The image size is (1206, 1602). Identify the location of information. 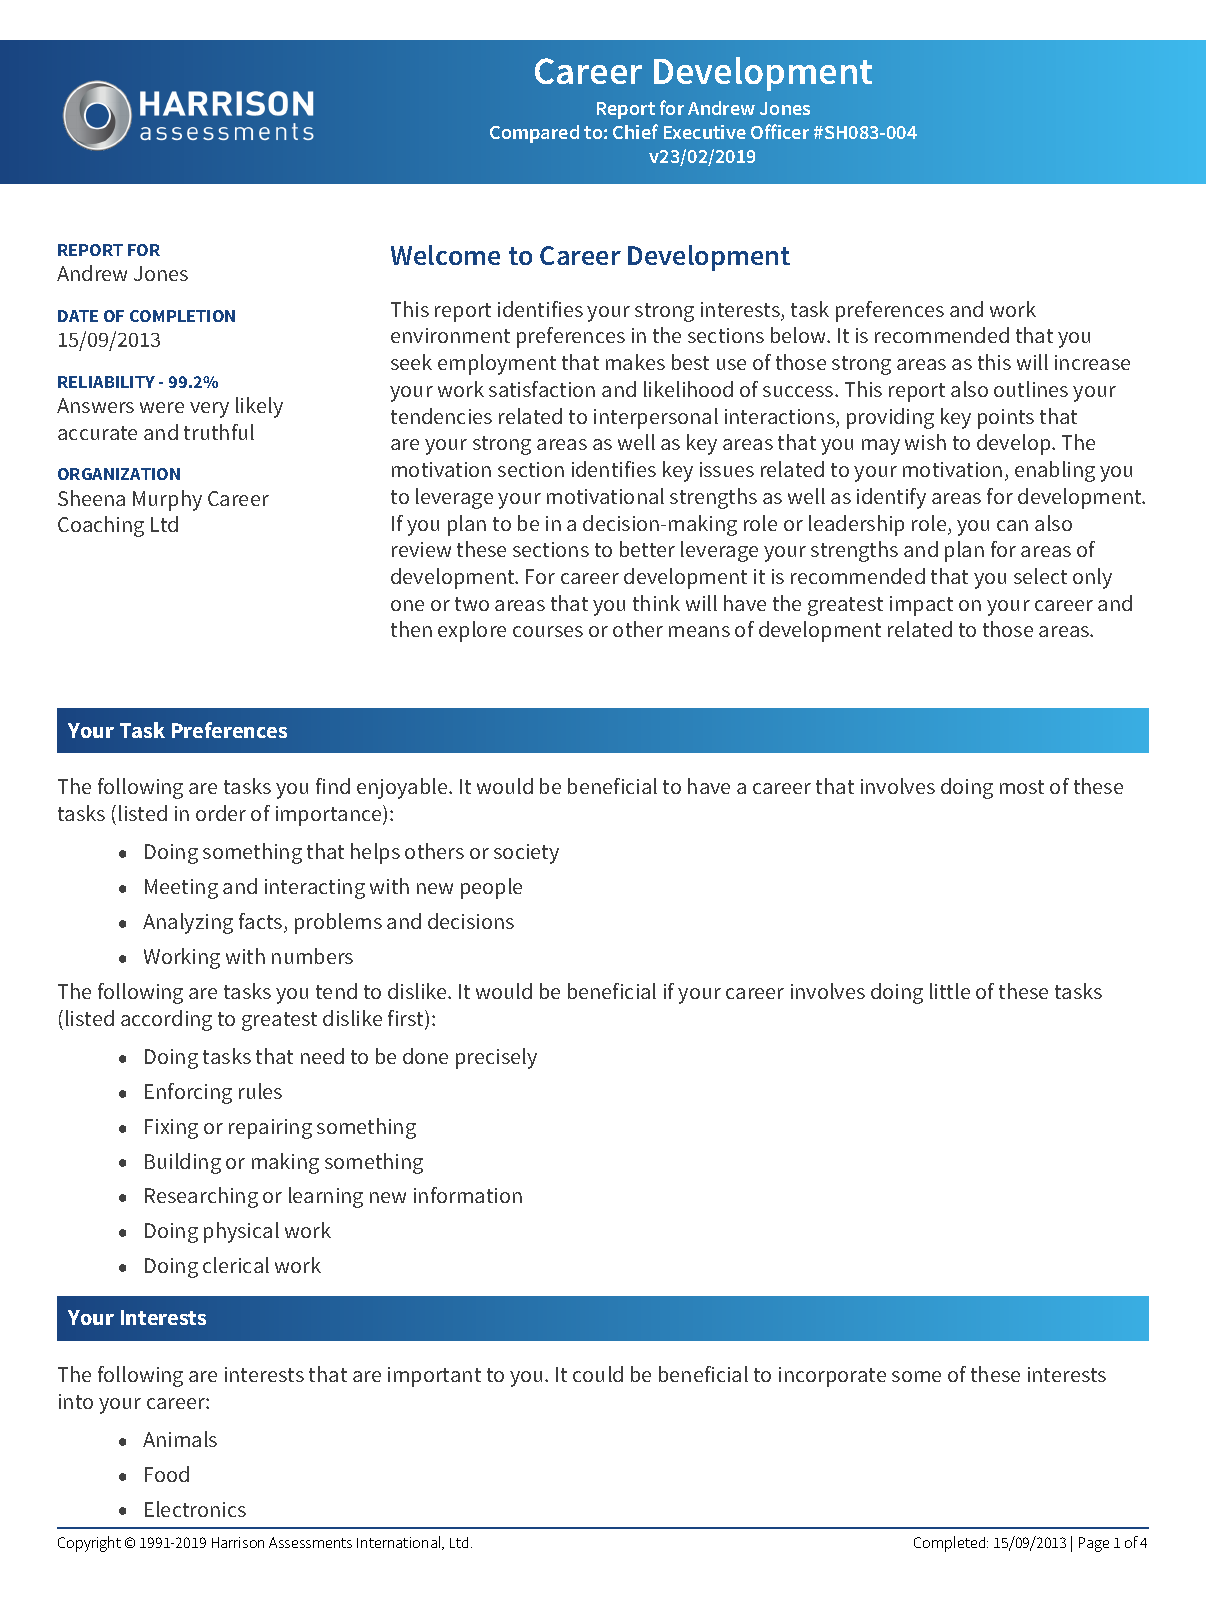
(468, 1195).
